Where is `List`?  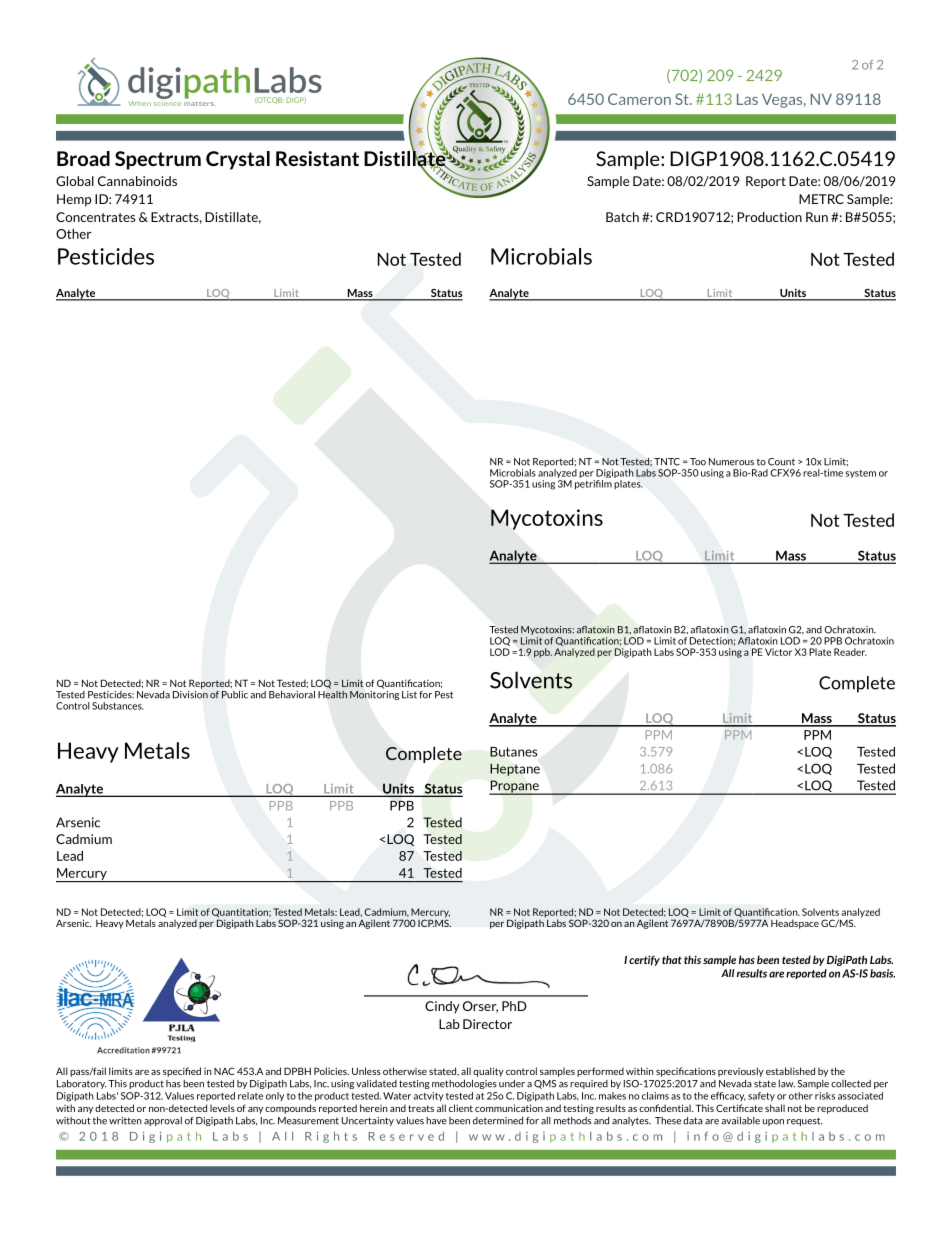 List is located at coordinates (409, 695).
